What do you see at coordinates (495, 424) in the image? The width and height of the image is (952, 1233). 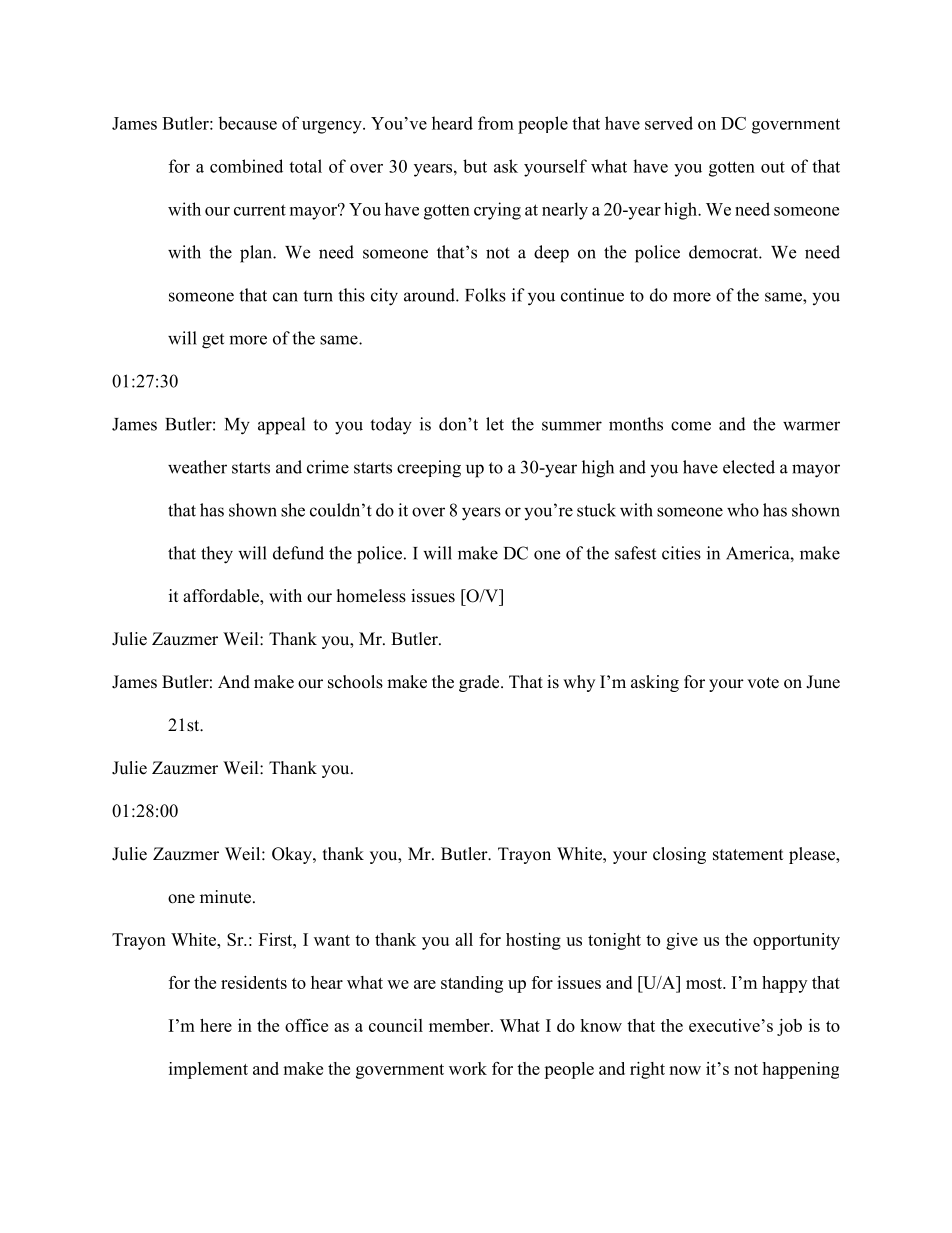 I see `let` at bounding box center [495, 424].
